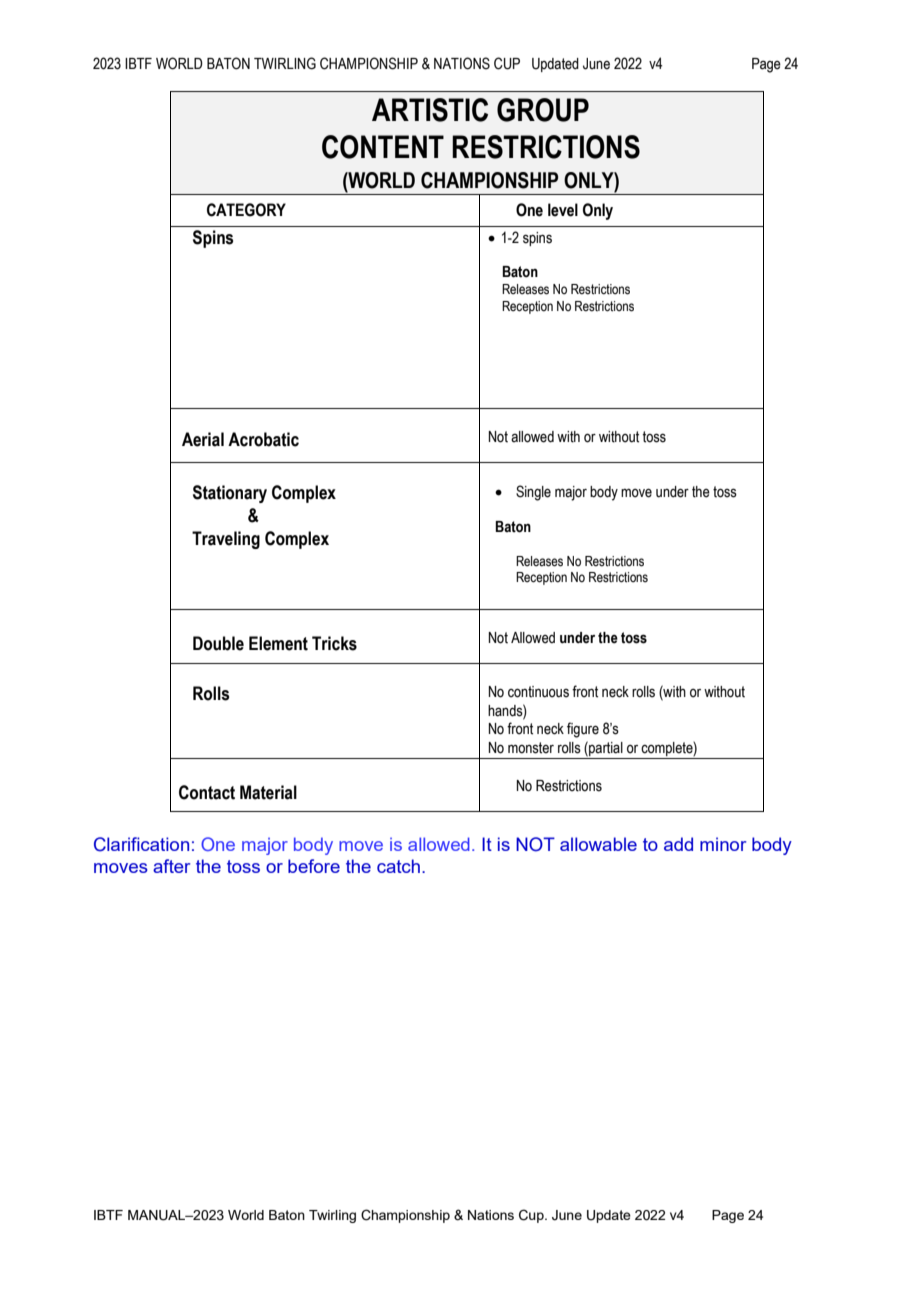 This image has height=1307, width=924. Describe the element at coordinates (171, 866) in the image. I see `after` at that location.
